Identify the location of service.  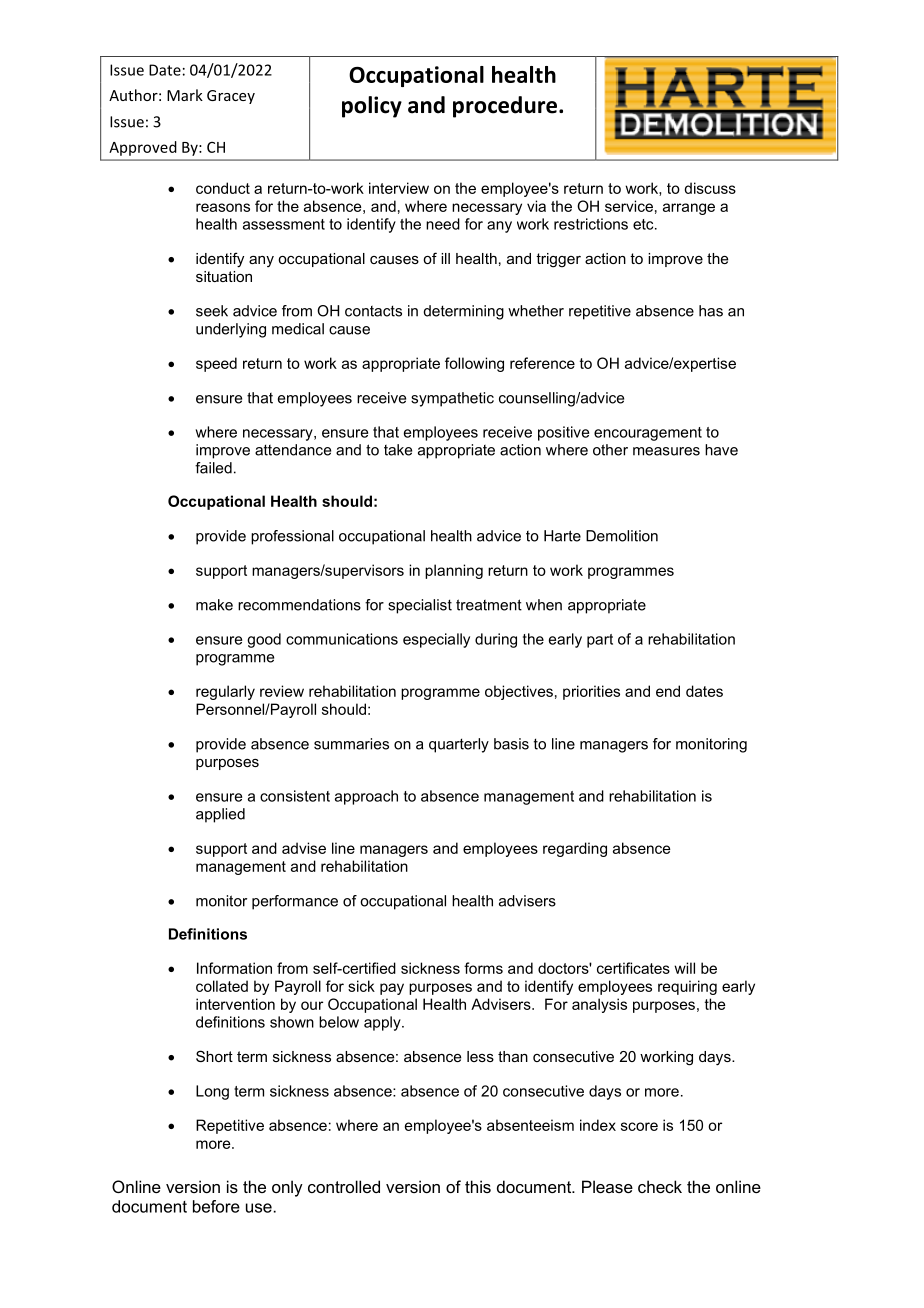
(629, 206).
